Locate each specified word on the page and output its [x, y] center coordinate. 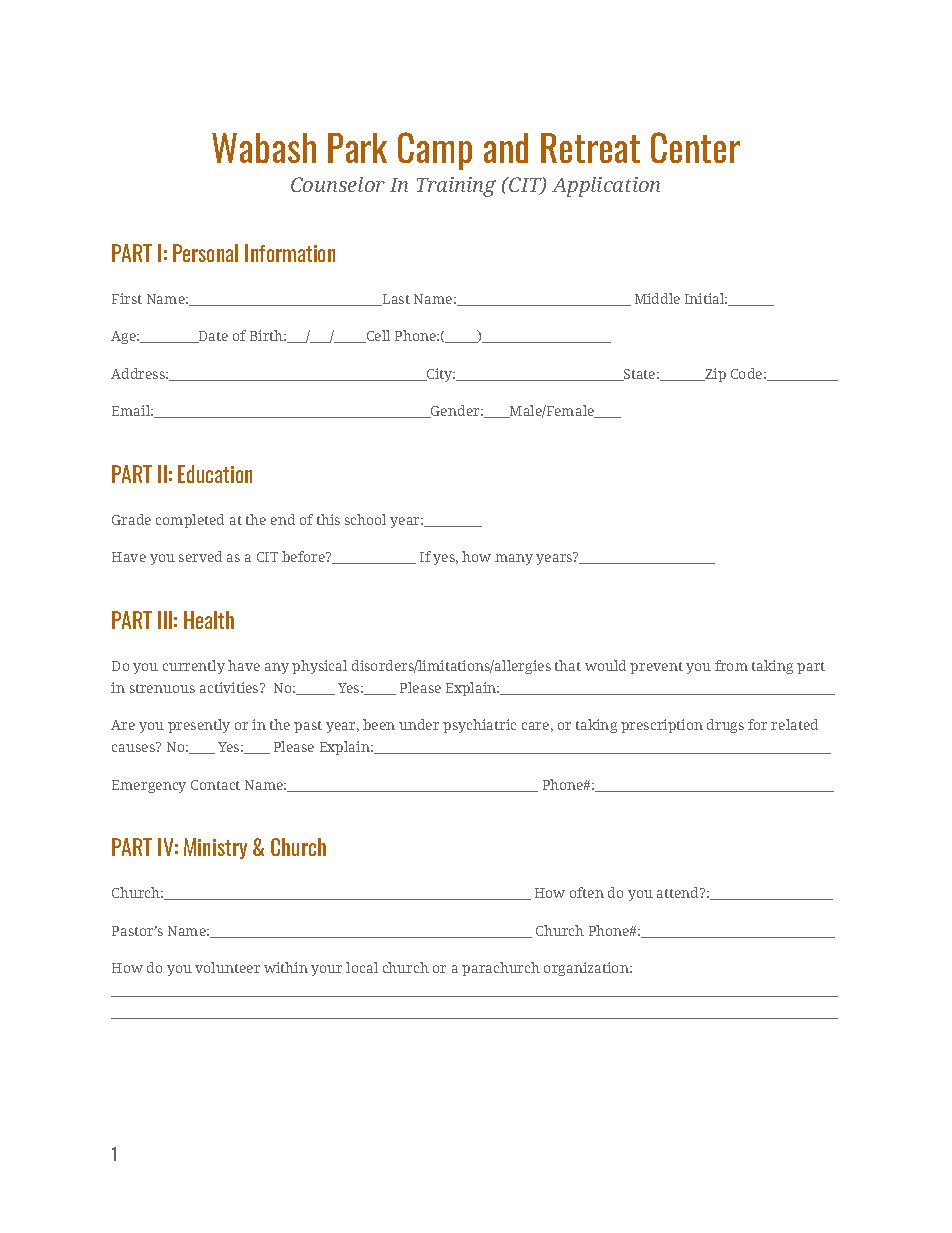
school [365, 519]
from [731, 665]
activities [230, 687]
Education [215, 474]
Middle [657, 298]
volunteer [227, 967]
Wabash [264, 148]
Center [695, 147]
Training [456, 187]
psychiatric [479, 726]
